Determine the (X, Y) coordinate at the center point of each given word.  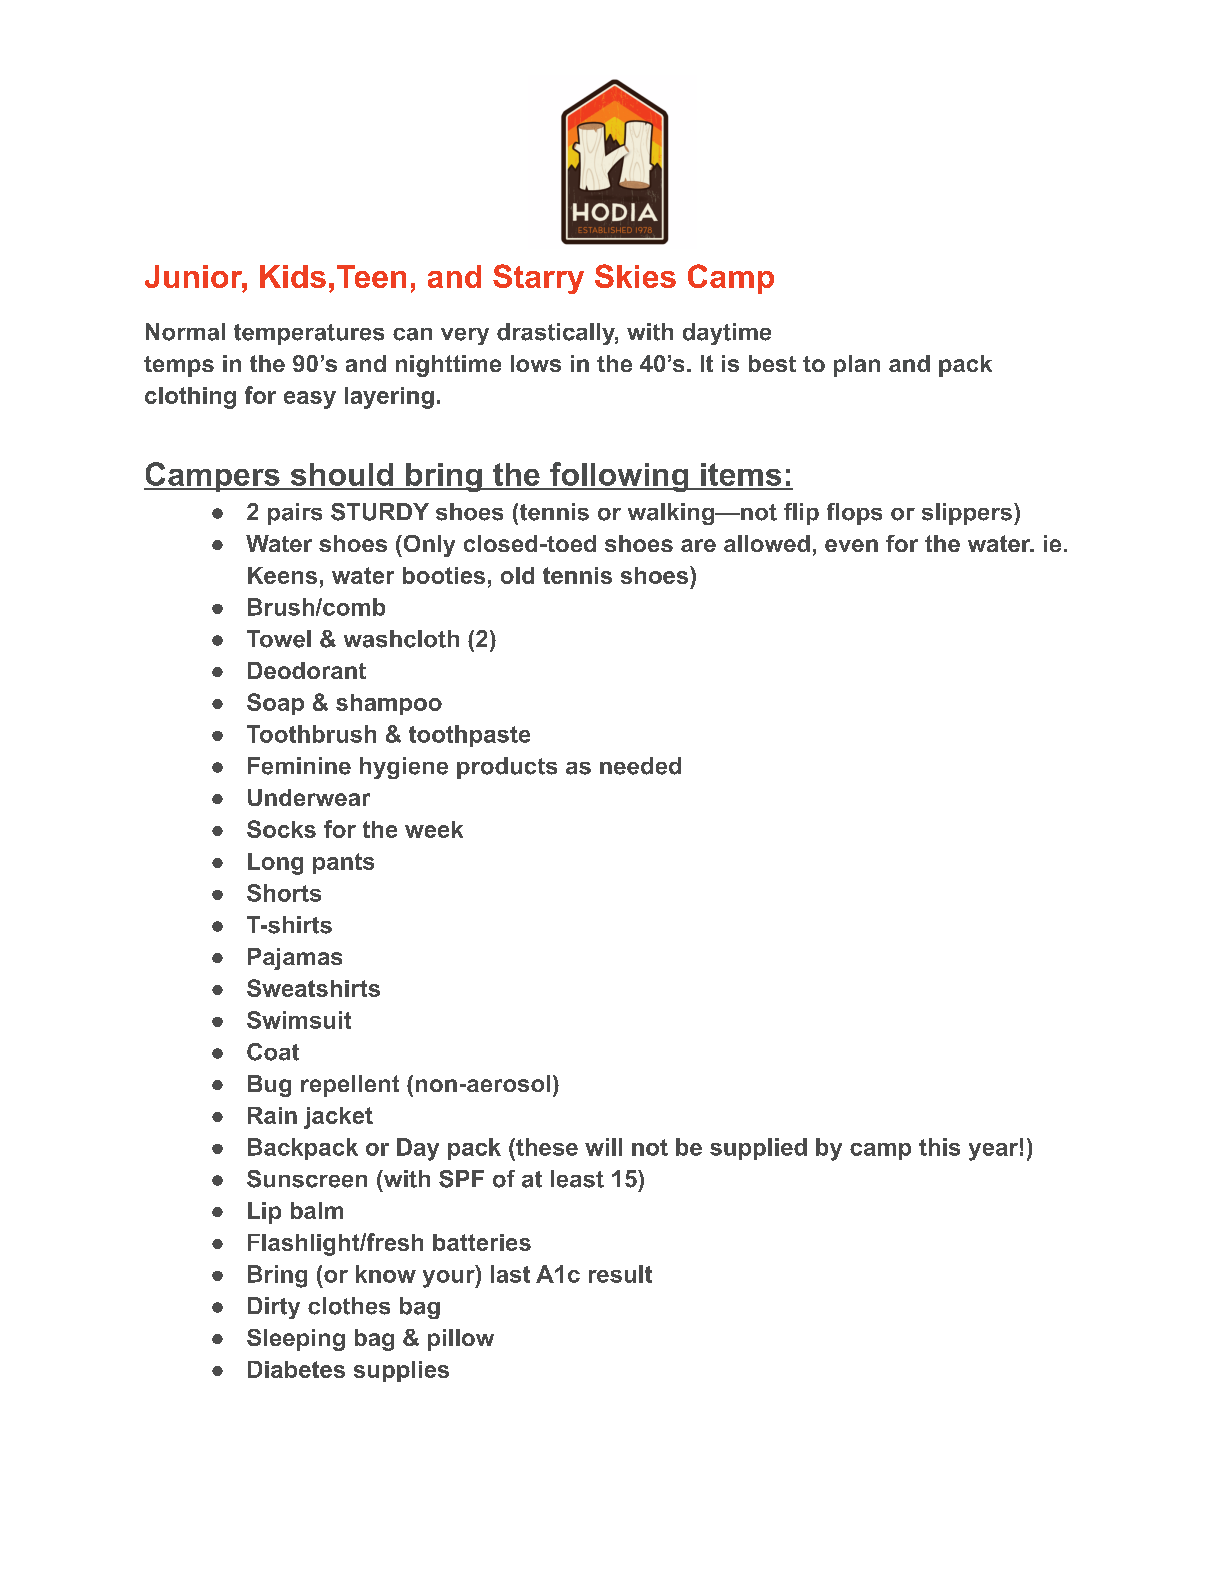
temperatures (309, 334)
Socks (281, 829)
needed (640, 766)
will (603, 1147)
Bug (269, 1086)
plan (857, 366)
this (939, 1147)
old (517, 575)
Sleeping (296, 1340)
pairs (295, 514)
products (507, 768)
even (851, 545)
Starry (538, 279)
